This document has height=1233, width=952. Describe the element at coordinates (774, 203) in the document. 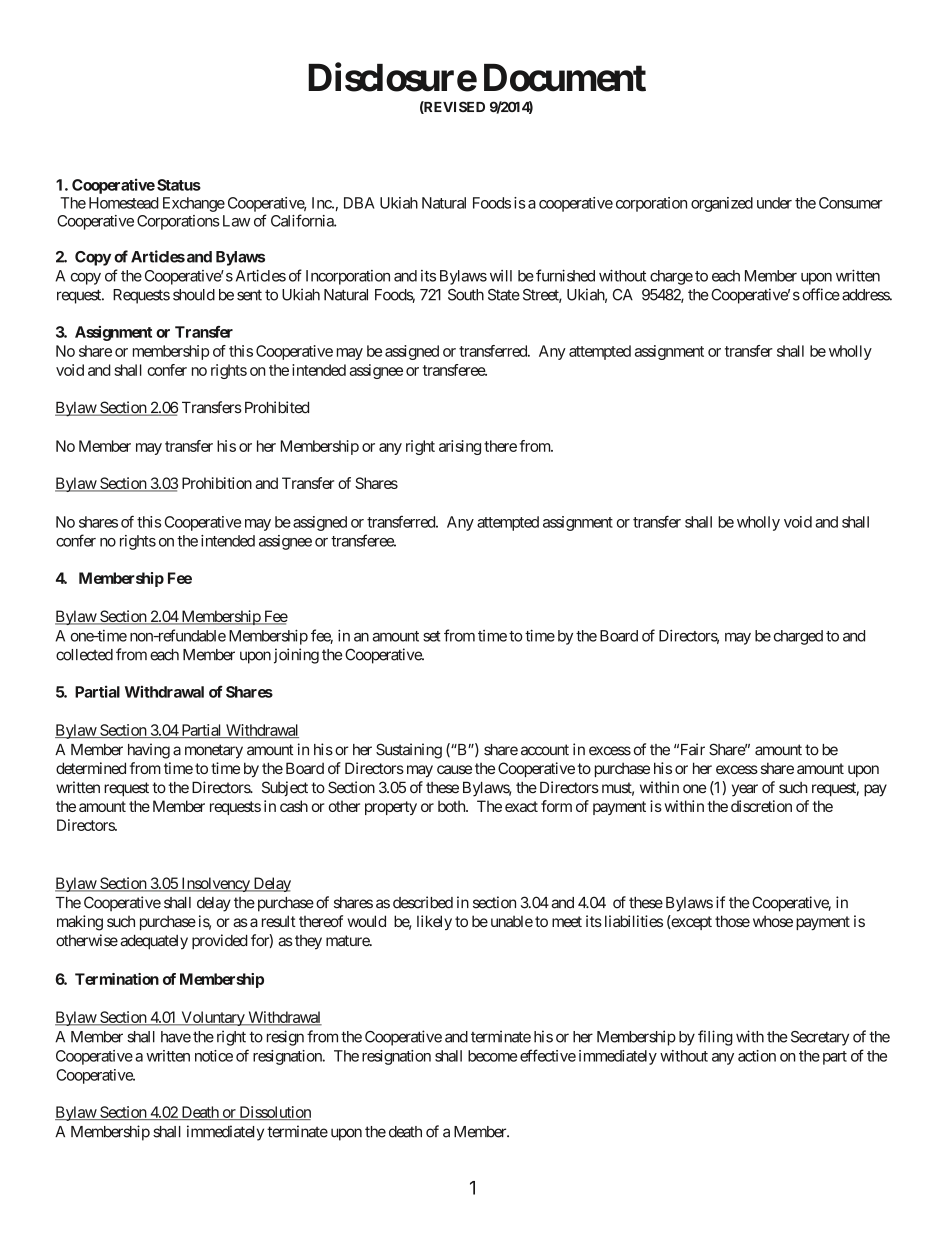

I see `under` at that location.
